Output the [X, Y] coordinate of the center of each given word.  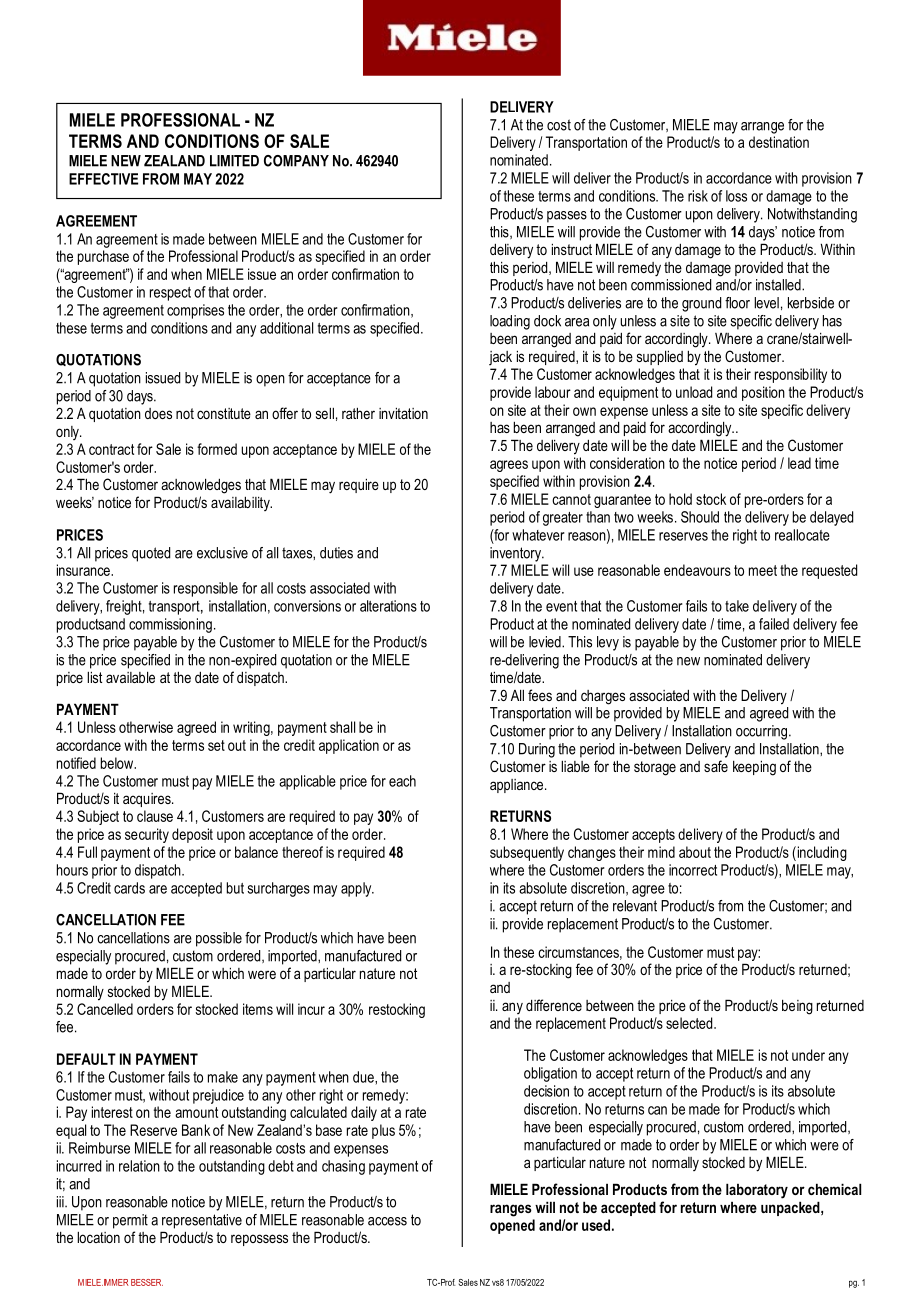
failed [774, 624]
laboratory [757, 1191]
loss [736, 196]
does [158, 413]
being [797, 1007]
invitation [403, 413]
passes [567, 217]
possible [219, 939]
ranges [511, 1210]
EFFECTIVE [103, 179]
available [130, 677]
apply [357, 889]
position [763, 393]
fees [540, 695]
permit [130, 1221]
